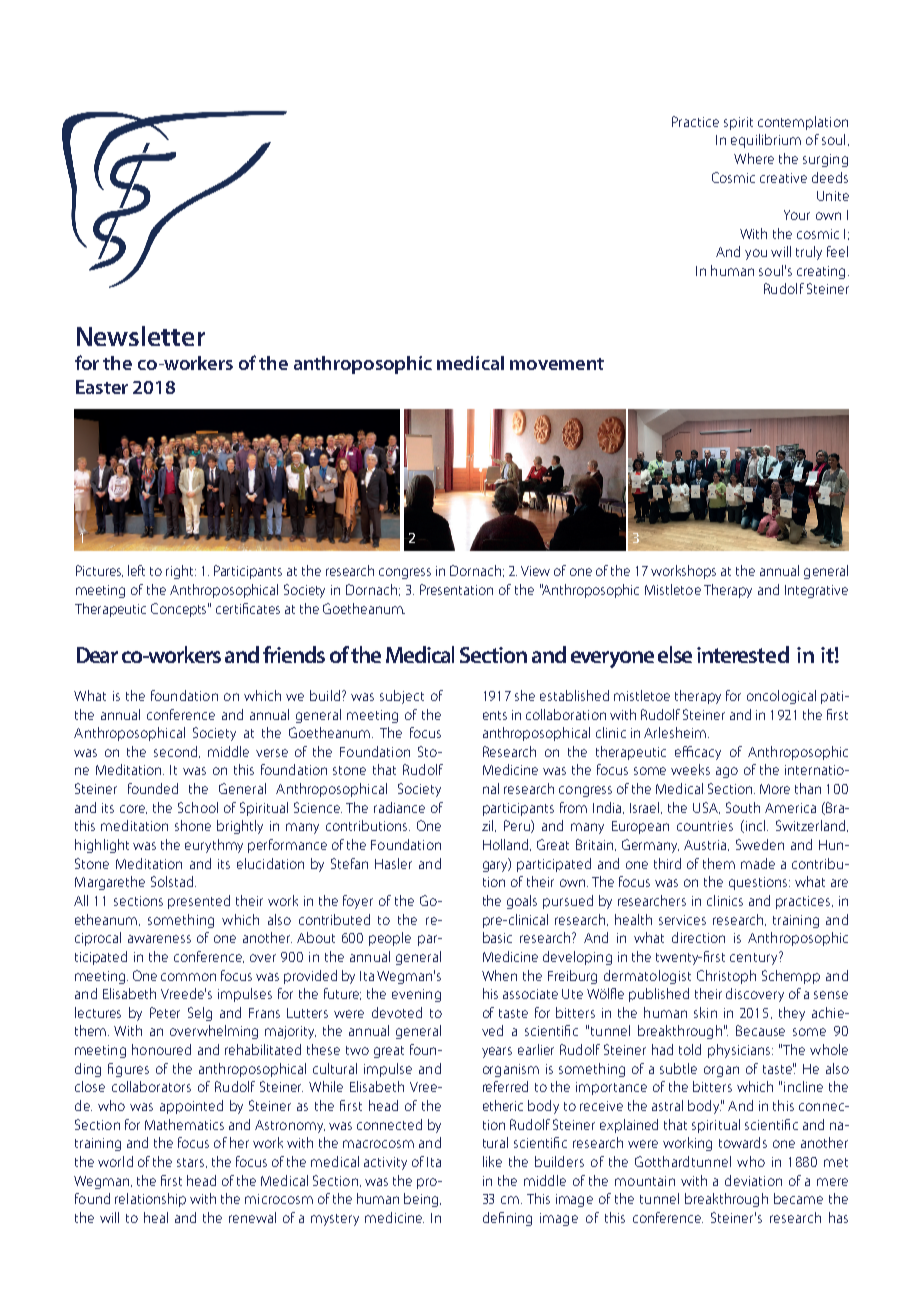  I want to click on basic, so click(497, 937).
